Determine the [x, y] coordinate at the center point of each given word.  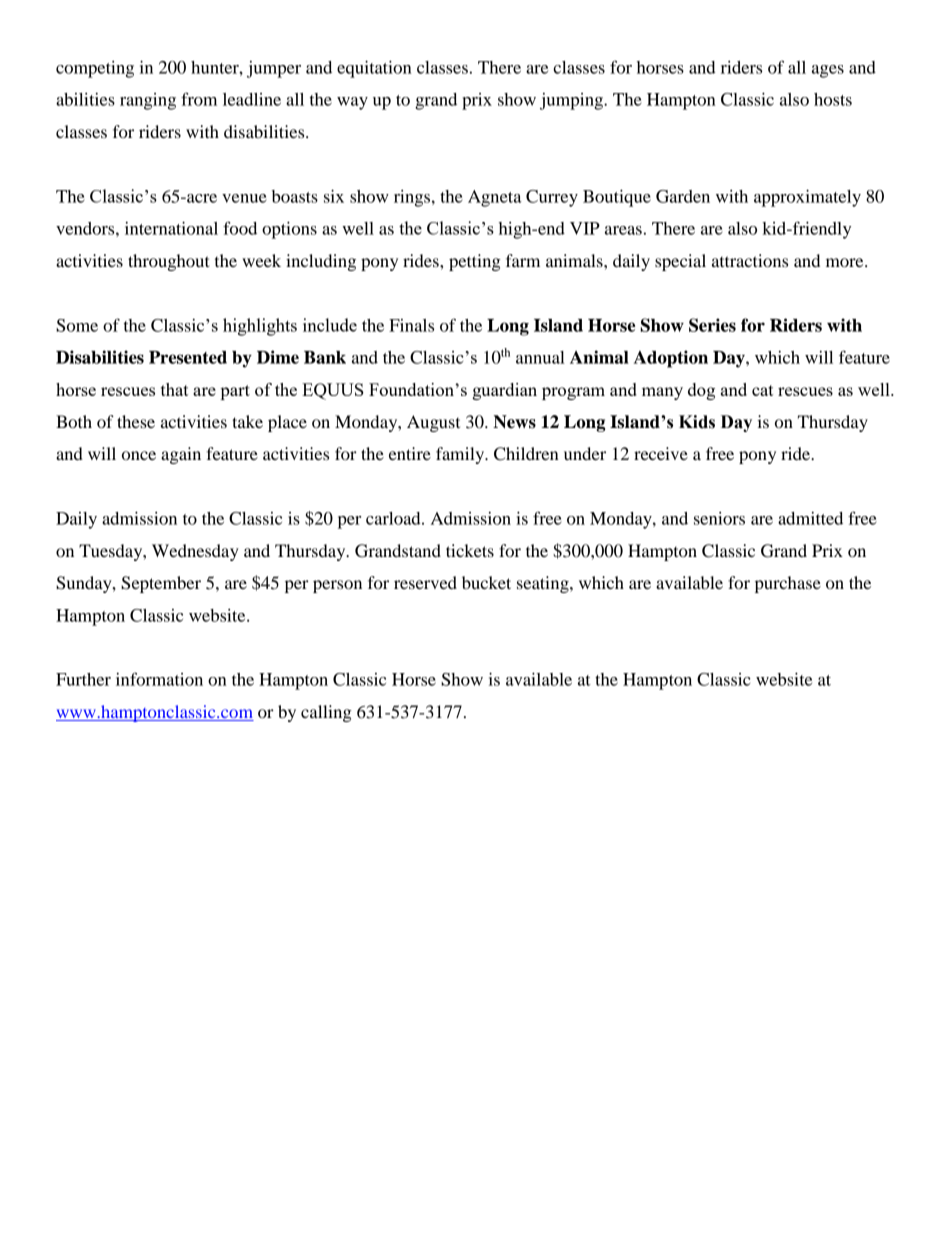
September [161, 584]
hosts [833, 99]
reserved [425, 582]
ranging [148, 101]
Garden [683, 196]
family [461, 455]
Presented [188, 357]
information [159, 679]
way [352, 103]
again [181, 455]
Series [712, 325]
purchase [788, 584]
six [334, 196]
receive [661, 453]
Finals [411, 325]
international [171, 228]
